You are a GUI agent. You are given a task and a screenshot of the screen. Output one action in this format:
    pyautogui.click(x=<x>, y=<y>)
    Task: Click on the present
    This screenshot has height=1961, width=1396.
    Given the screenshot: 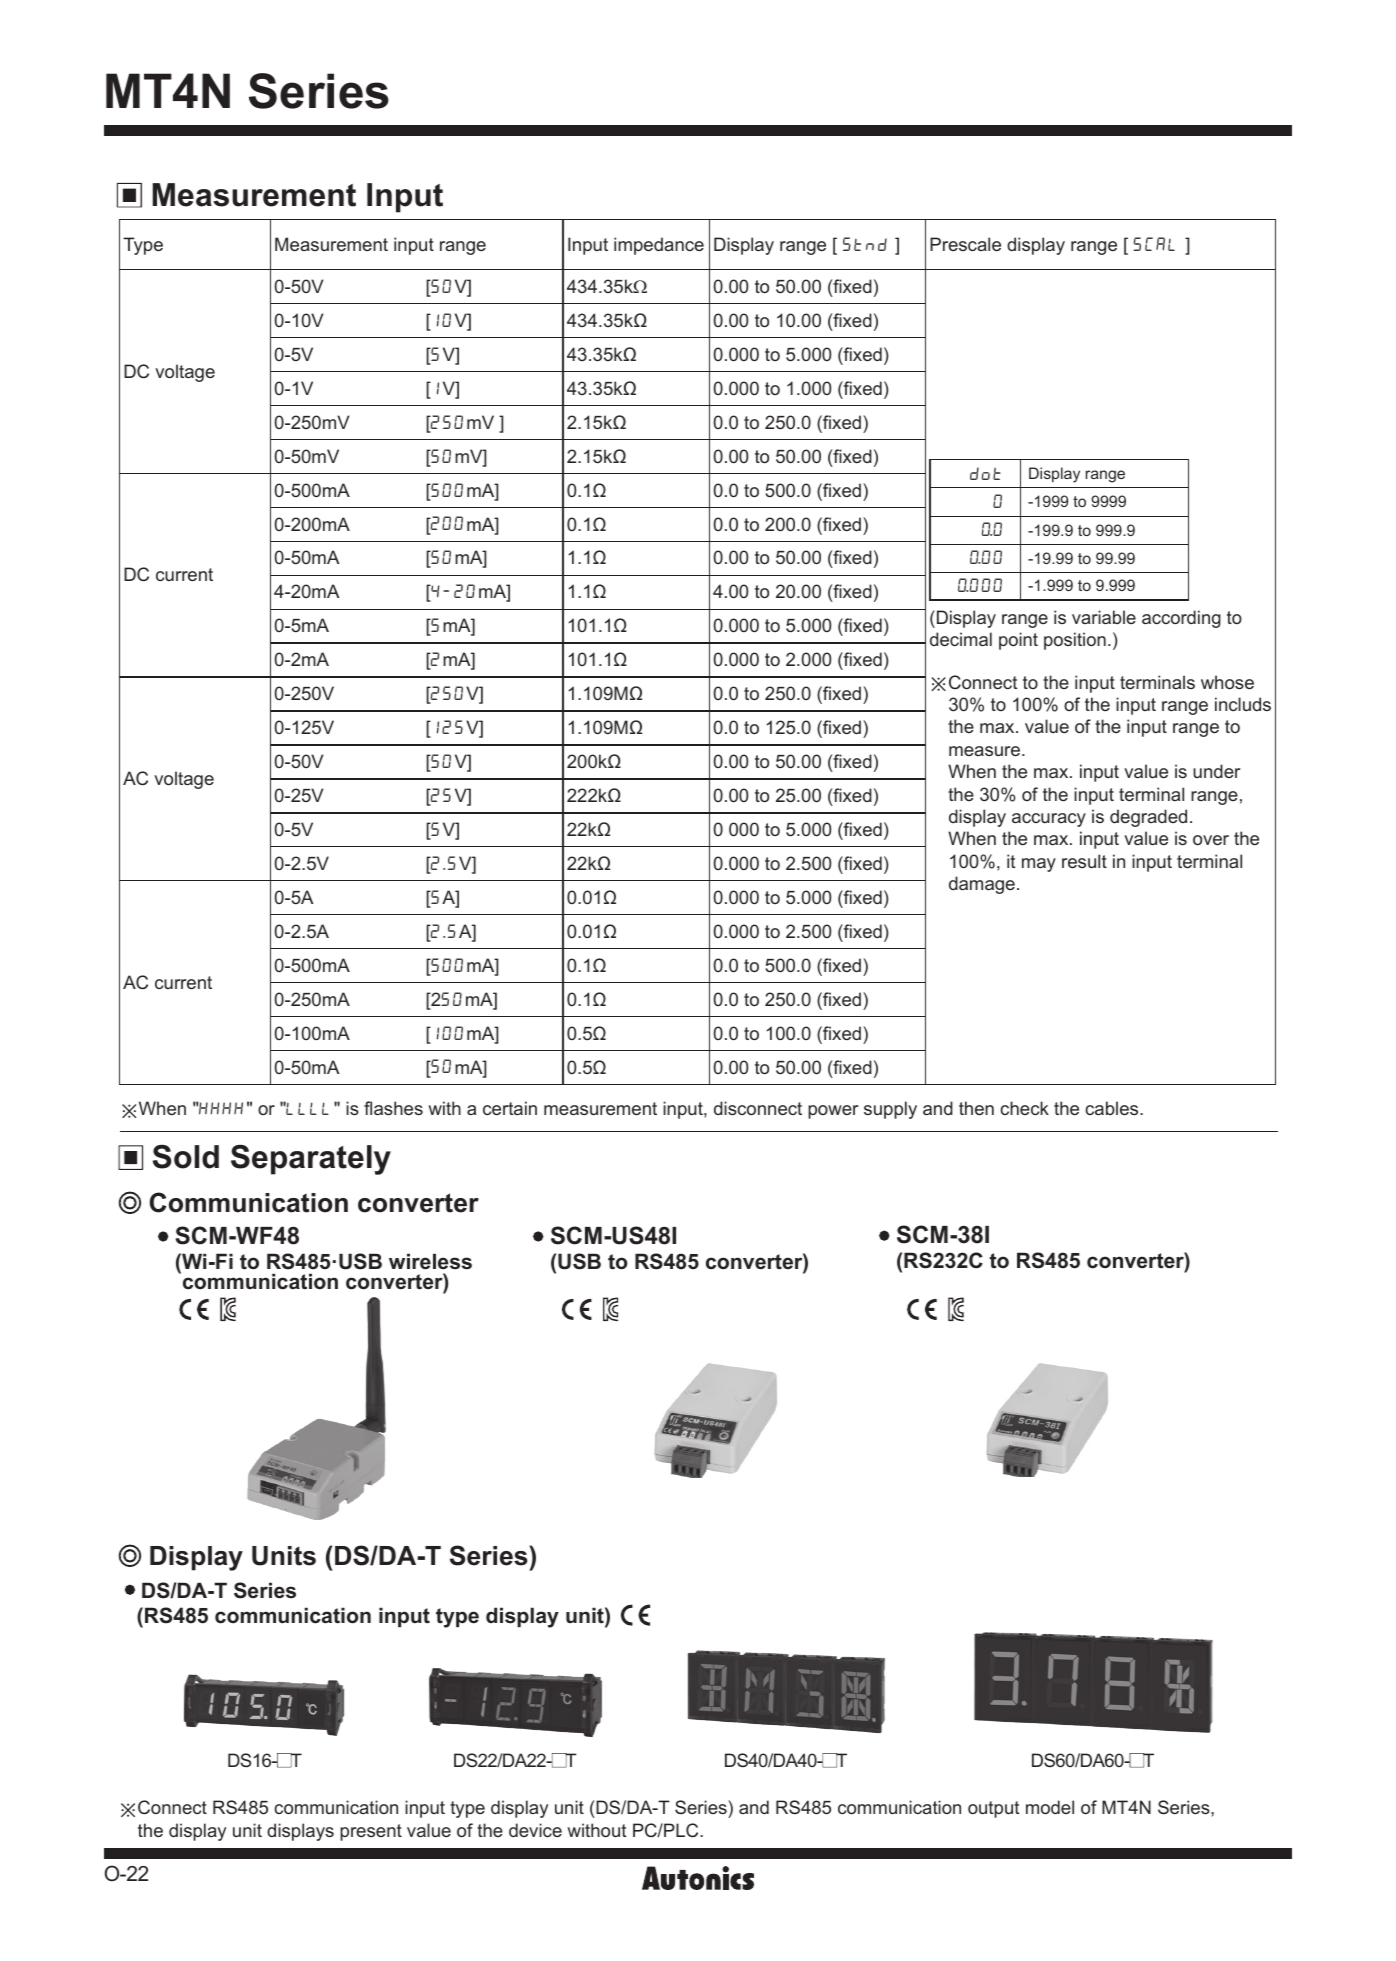 What is the action you would take?
    pyautogui.click(x=371, y=1832)
